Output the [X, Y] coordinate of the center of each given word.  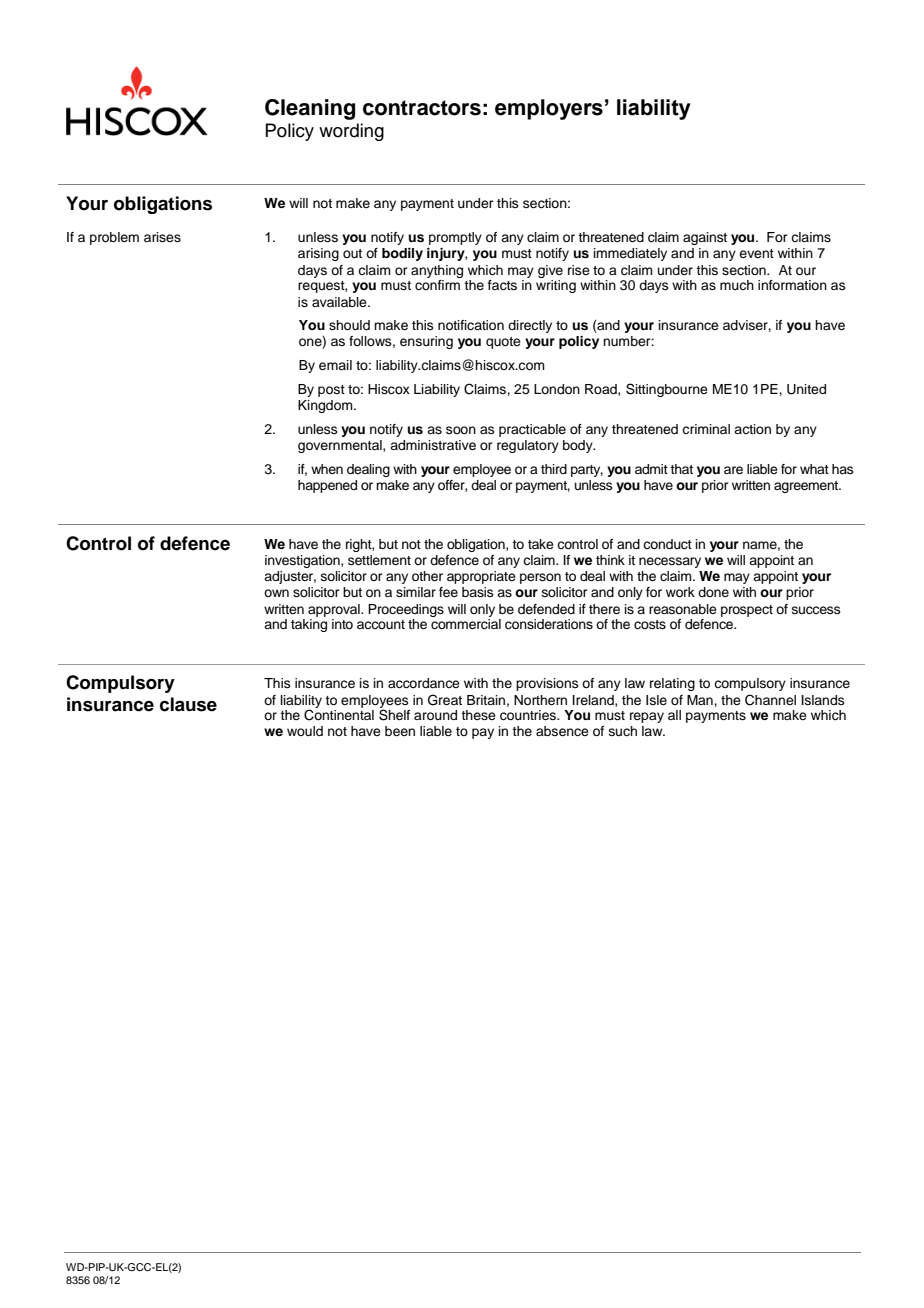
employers [549, 109]
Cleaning [310, 109]
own [276, 593]
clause [188, 704]
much [737, 285]
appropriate [481, 577]
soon [461, 430]
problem [114, 238]
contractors [422, 108]
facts [502, 285]
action [752, 429]
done [713, 592]
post [331, 391]
